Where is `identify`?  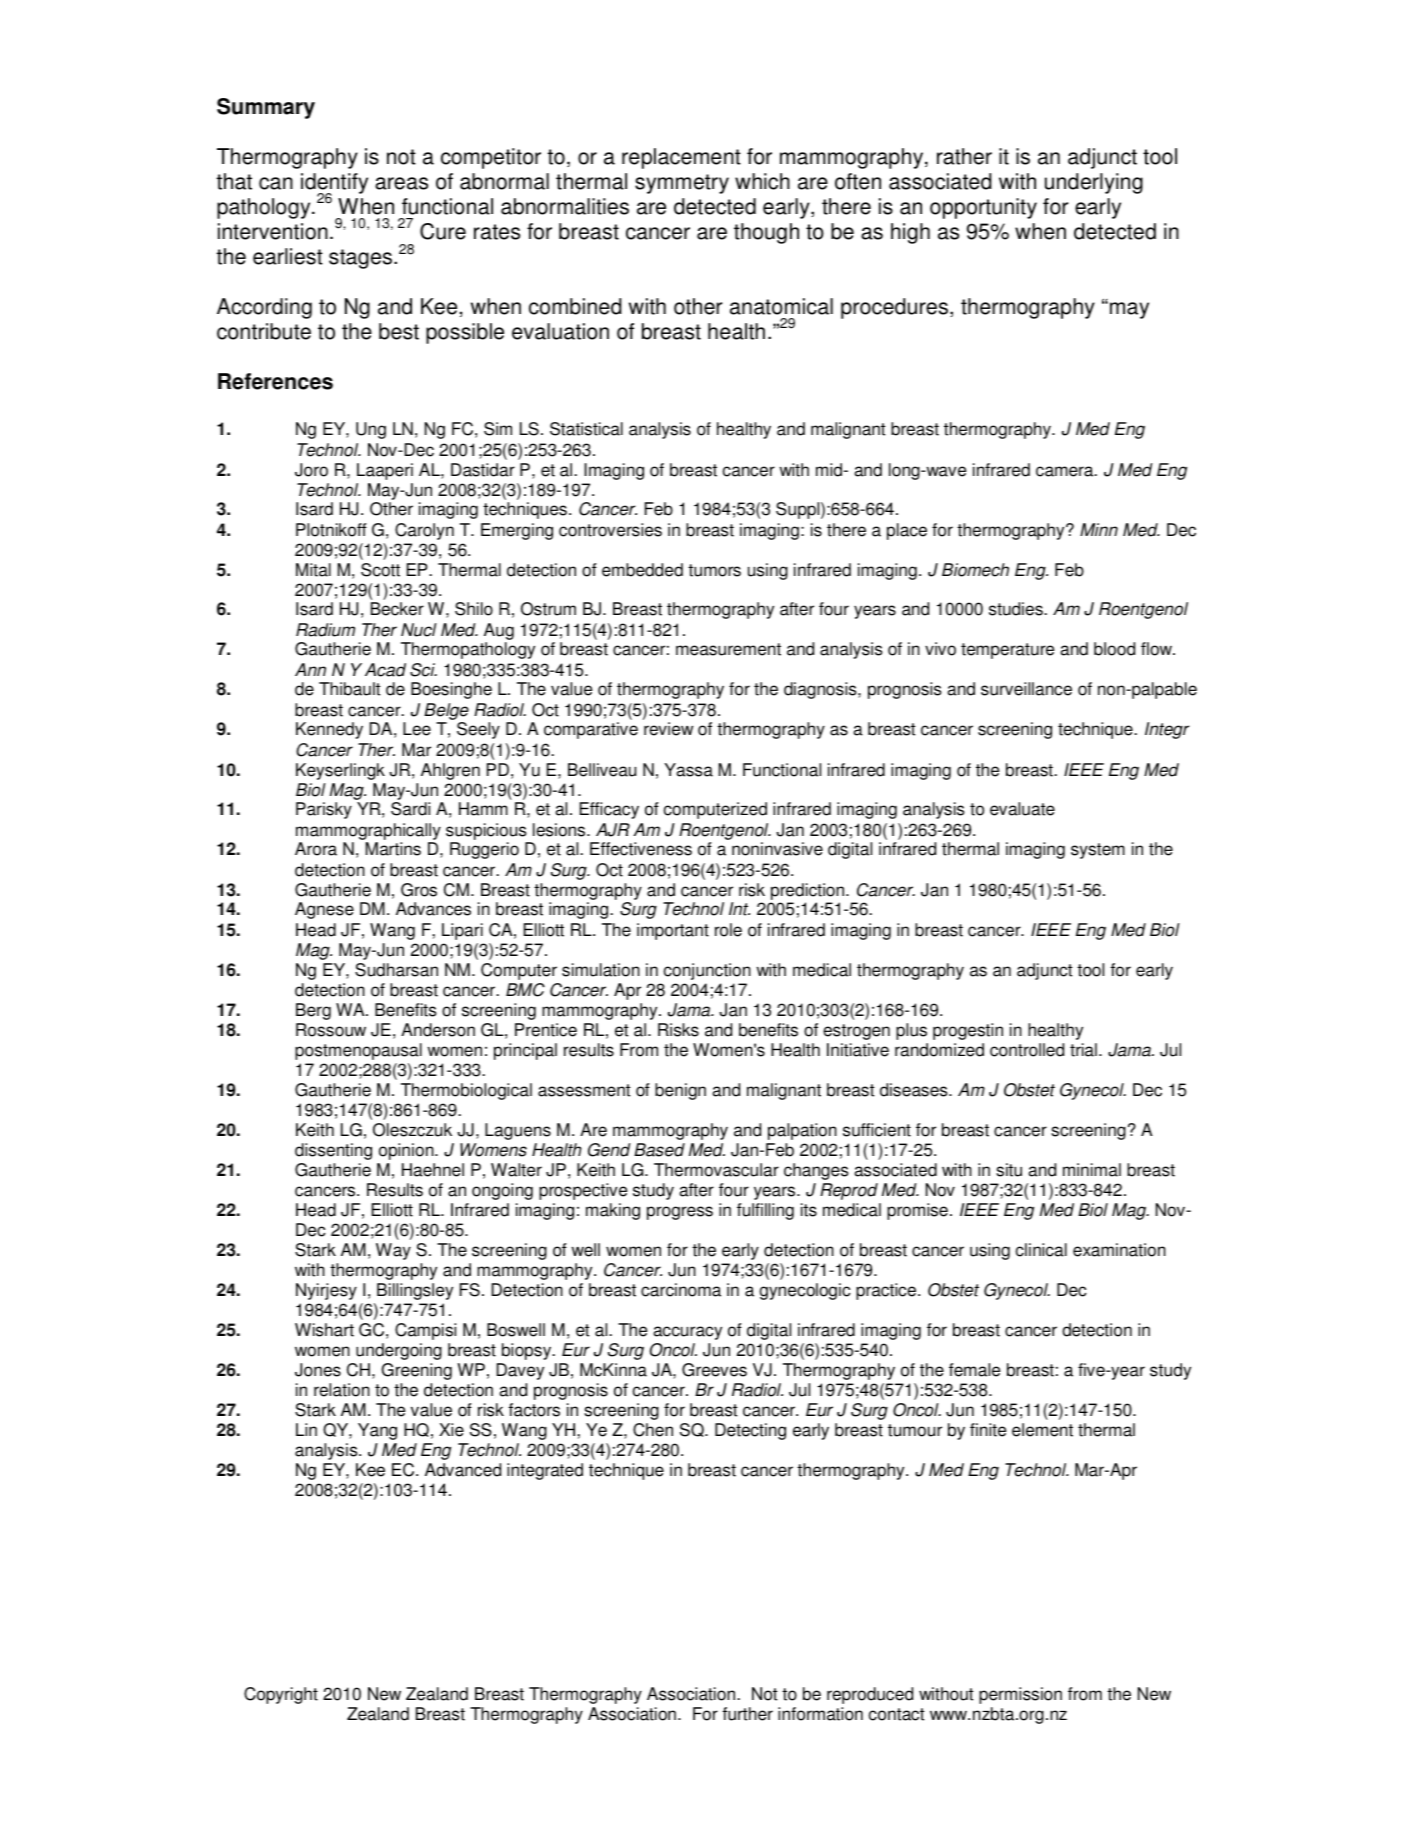 identify is located at coordinates (334, 185).
